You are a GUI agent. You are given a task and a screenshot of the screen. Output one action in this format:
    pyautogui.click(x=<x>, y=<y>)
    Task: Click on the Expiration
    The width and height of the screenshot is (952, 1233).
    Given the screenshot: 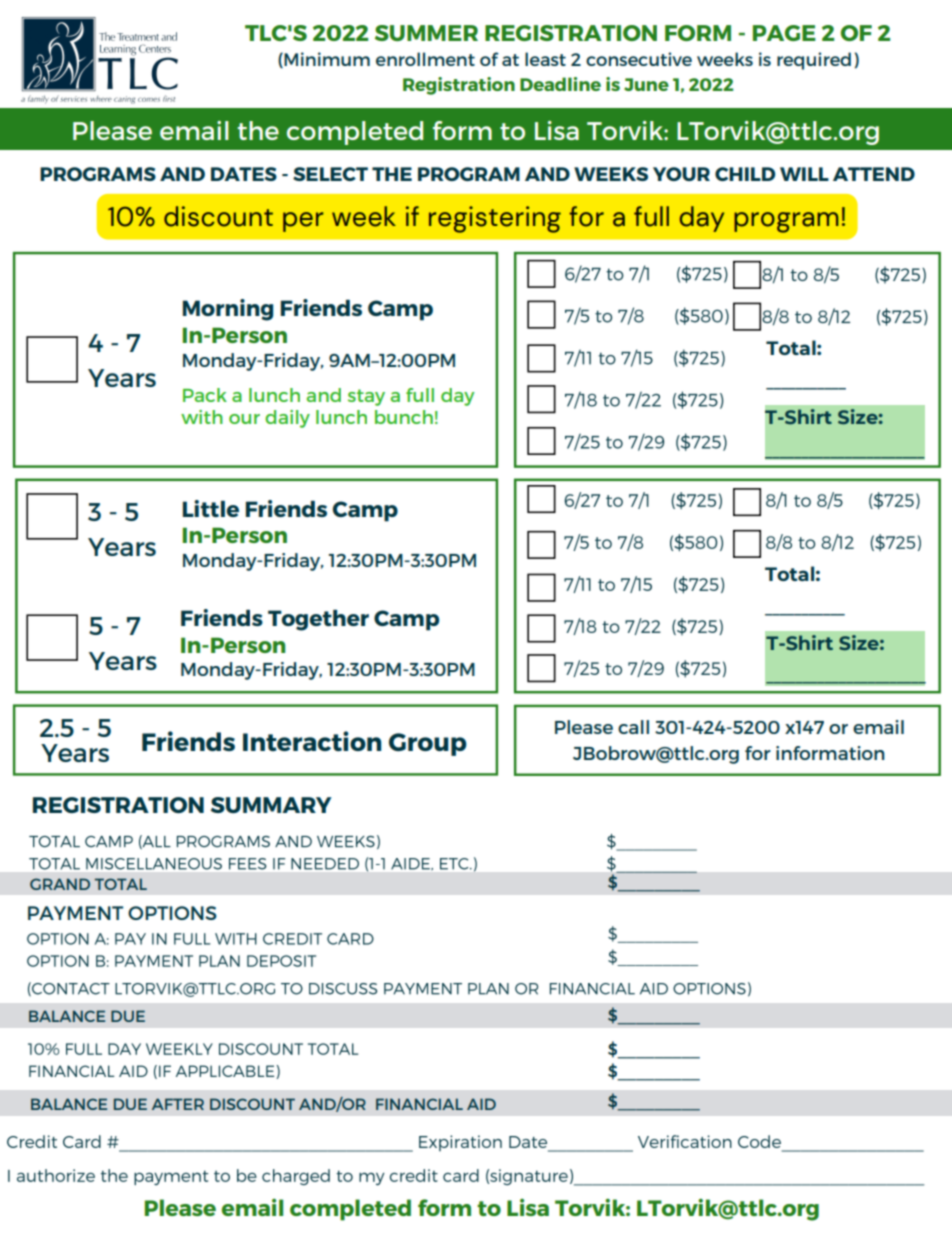 What is the action you would take?
    pyautogui.click(x=460, y=1143)
